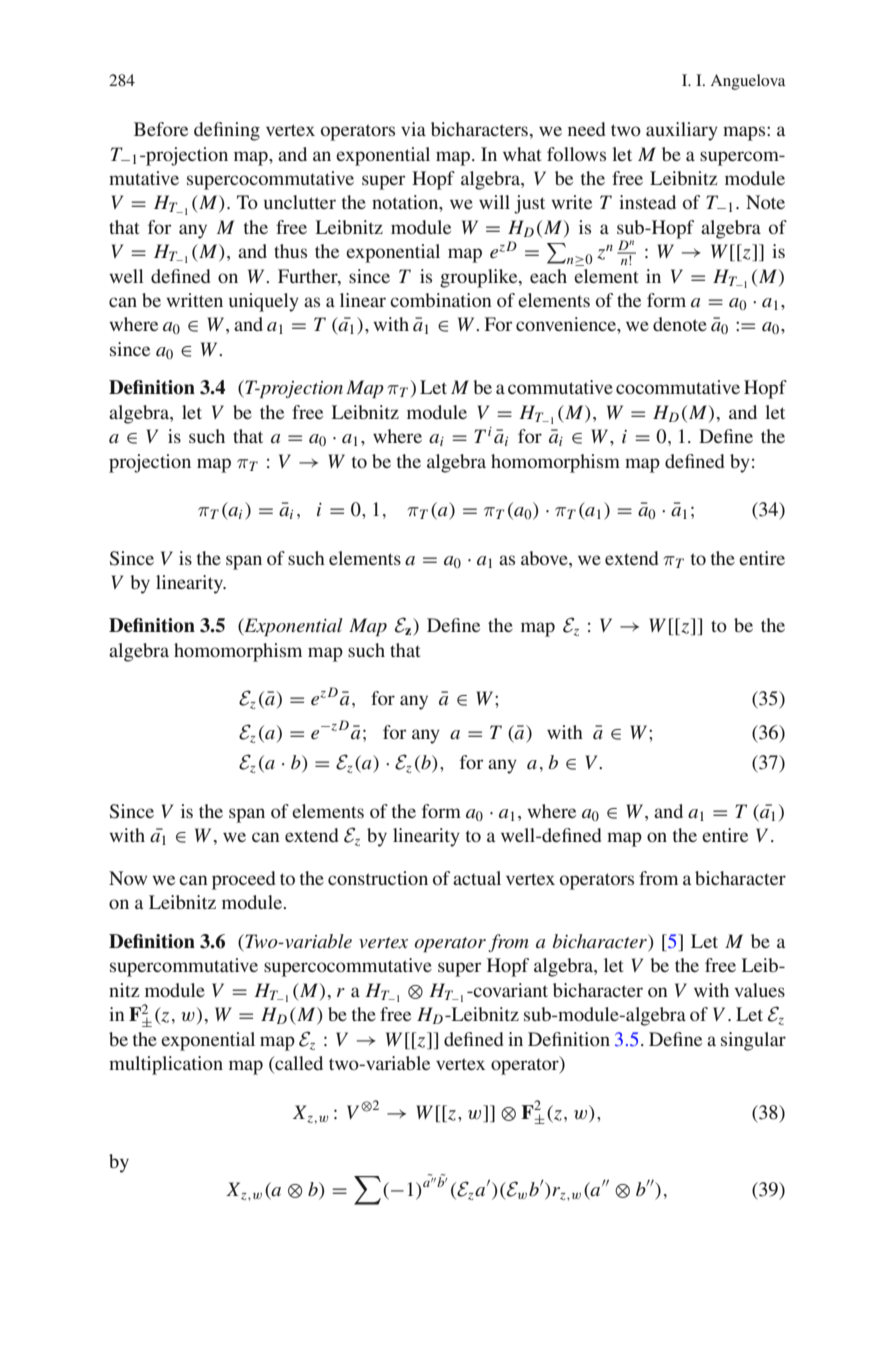  Describe the element at coordinates (509, 990) in the page. I see `covariant` at that location.
